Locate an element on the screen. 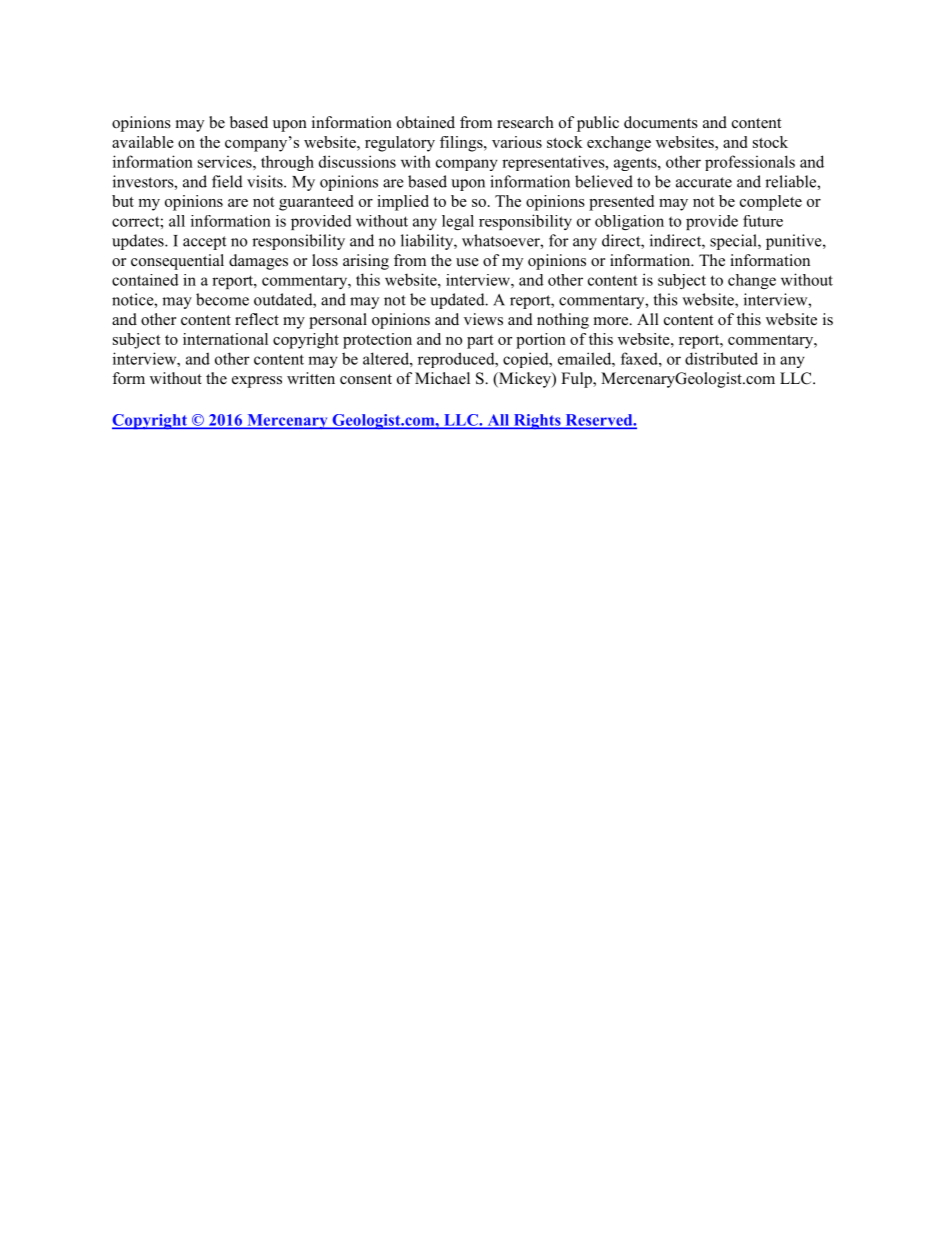 This screenshot has height=1233, width=952. special is located at coordinates (734, 242).
